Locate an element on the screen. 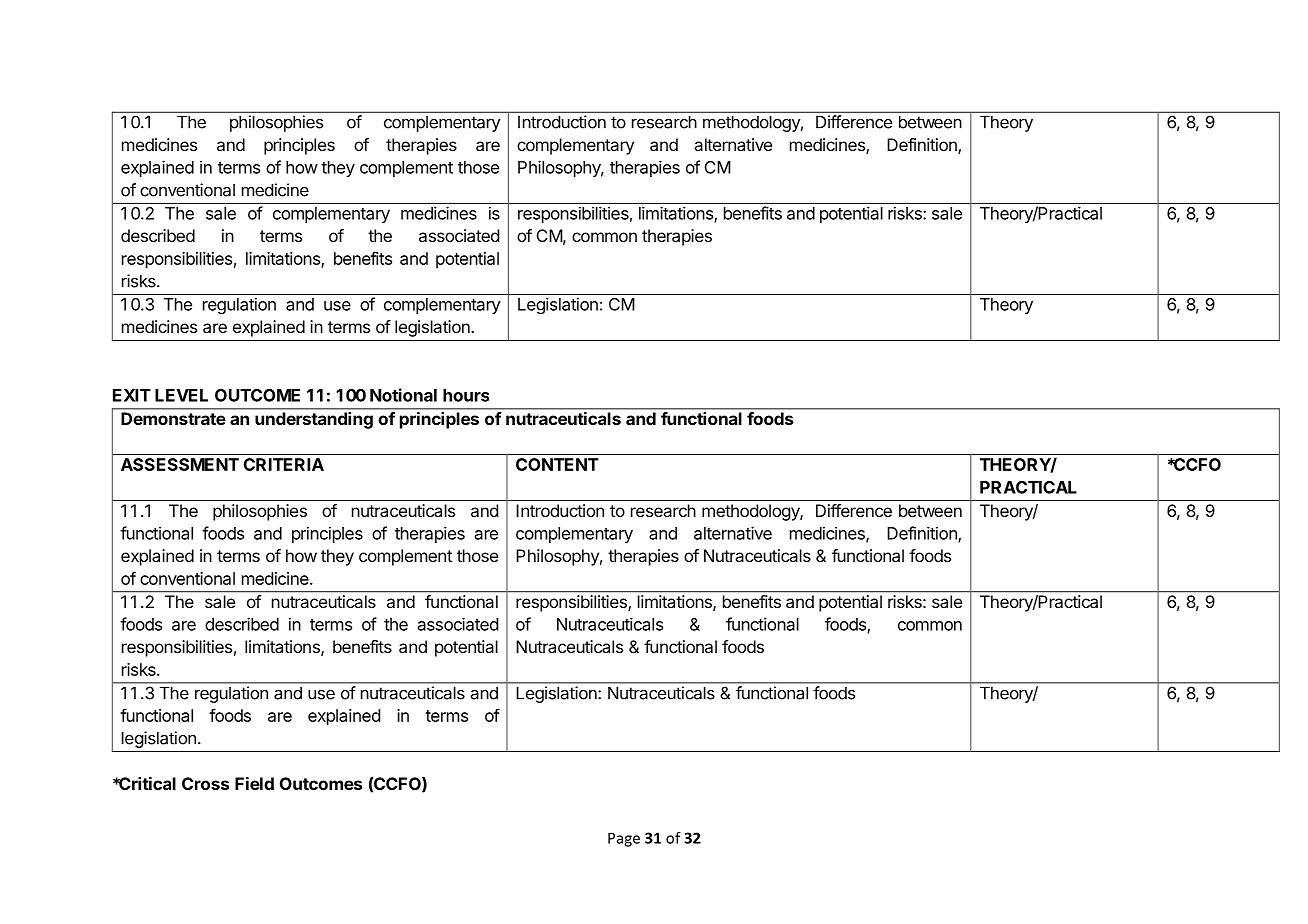 The width and height of the screenshot is (1308, 924). Notional is located at coordinates (403, 395).
